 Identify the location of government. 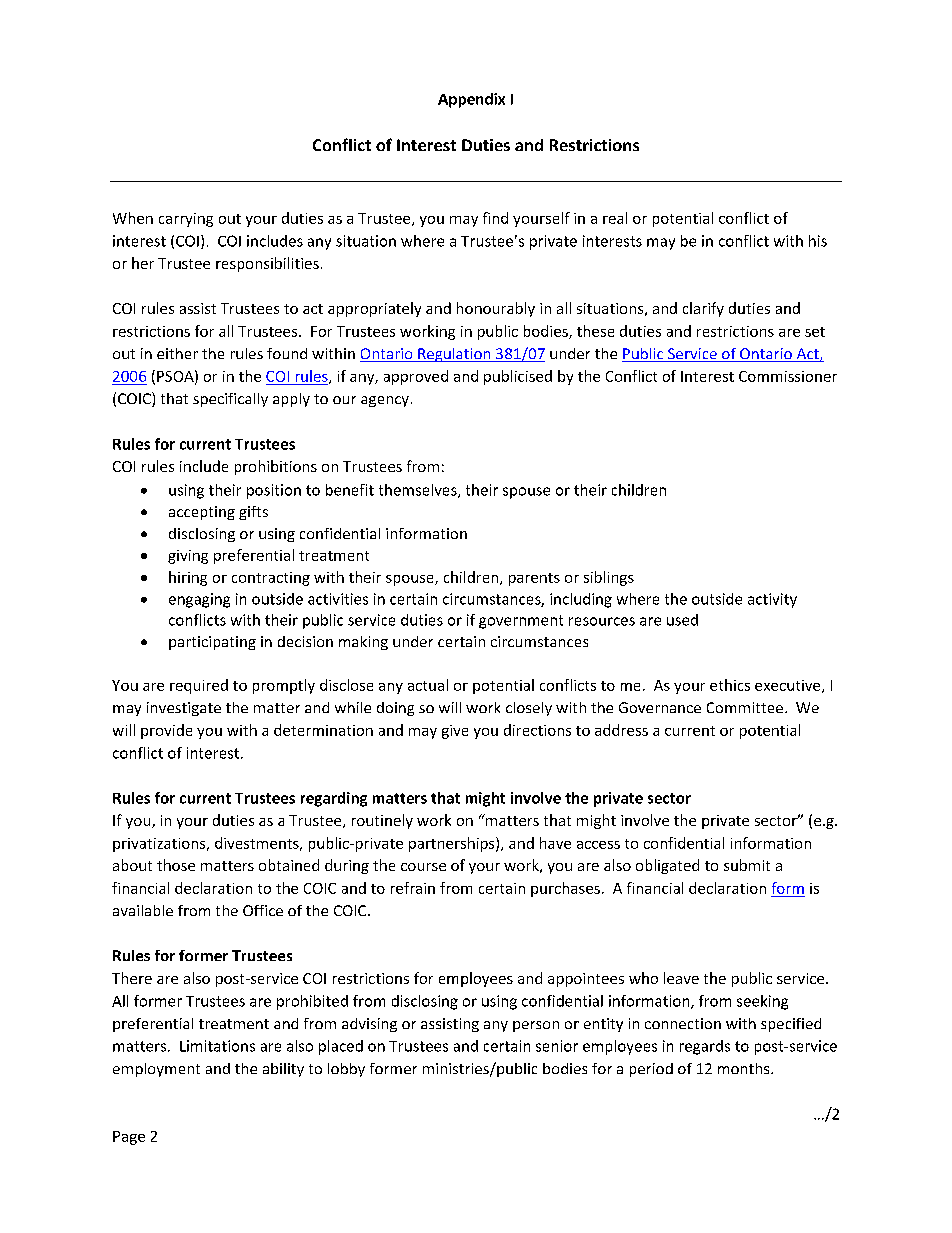
(521, 622).
